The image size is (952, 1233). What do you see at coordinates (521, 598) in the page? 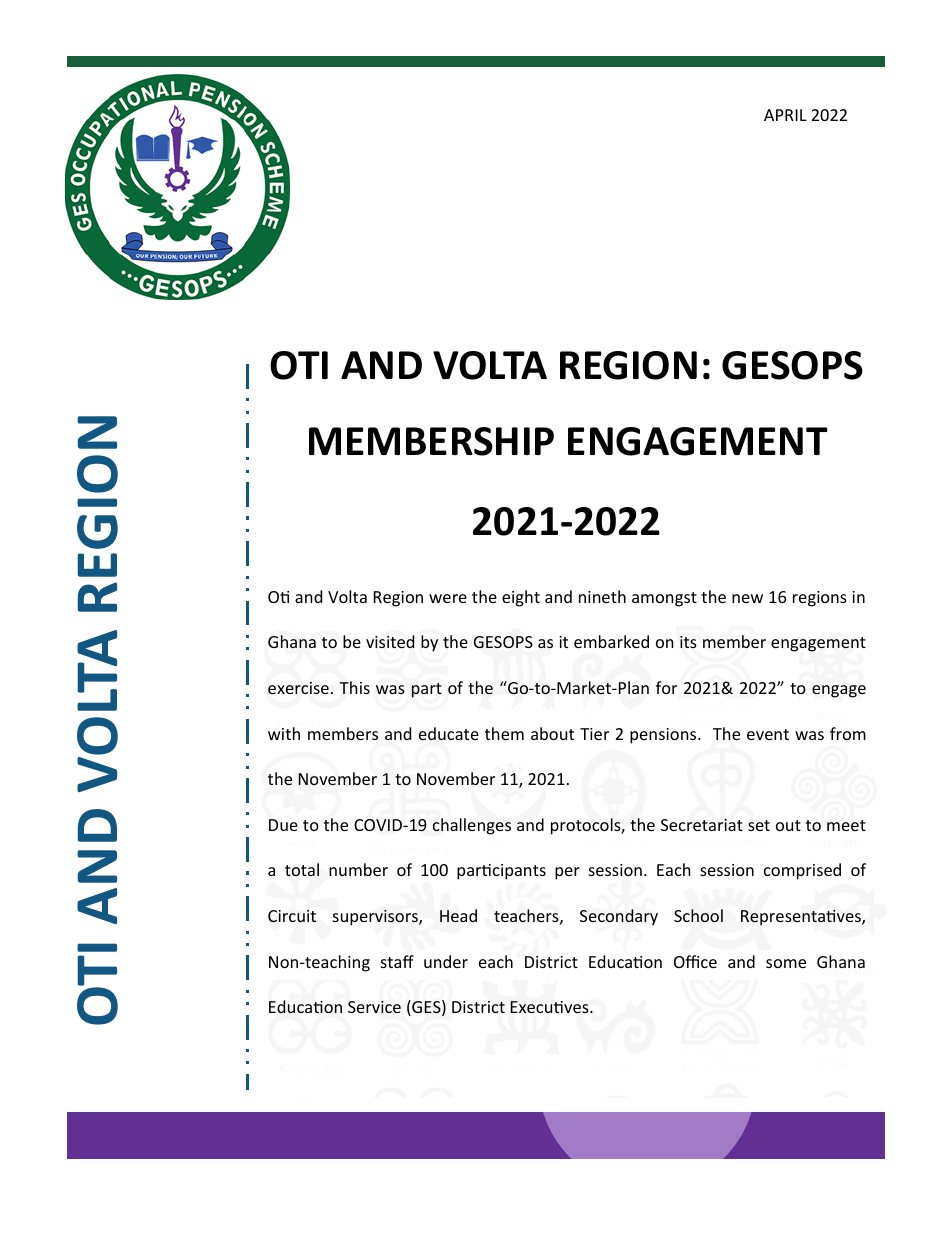
I see `eight` at bounding box center [521, 598].
